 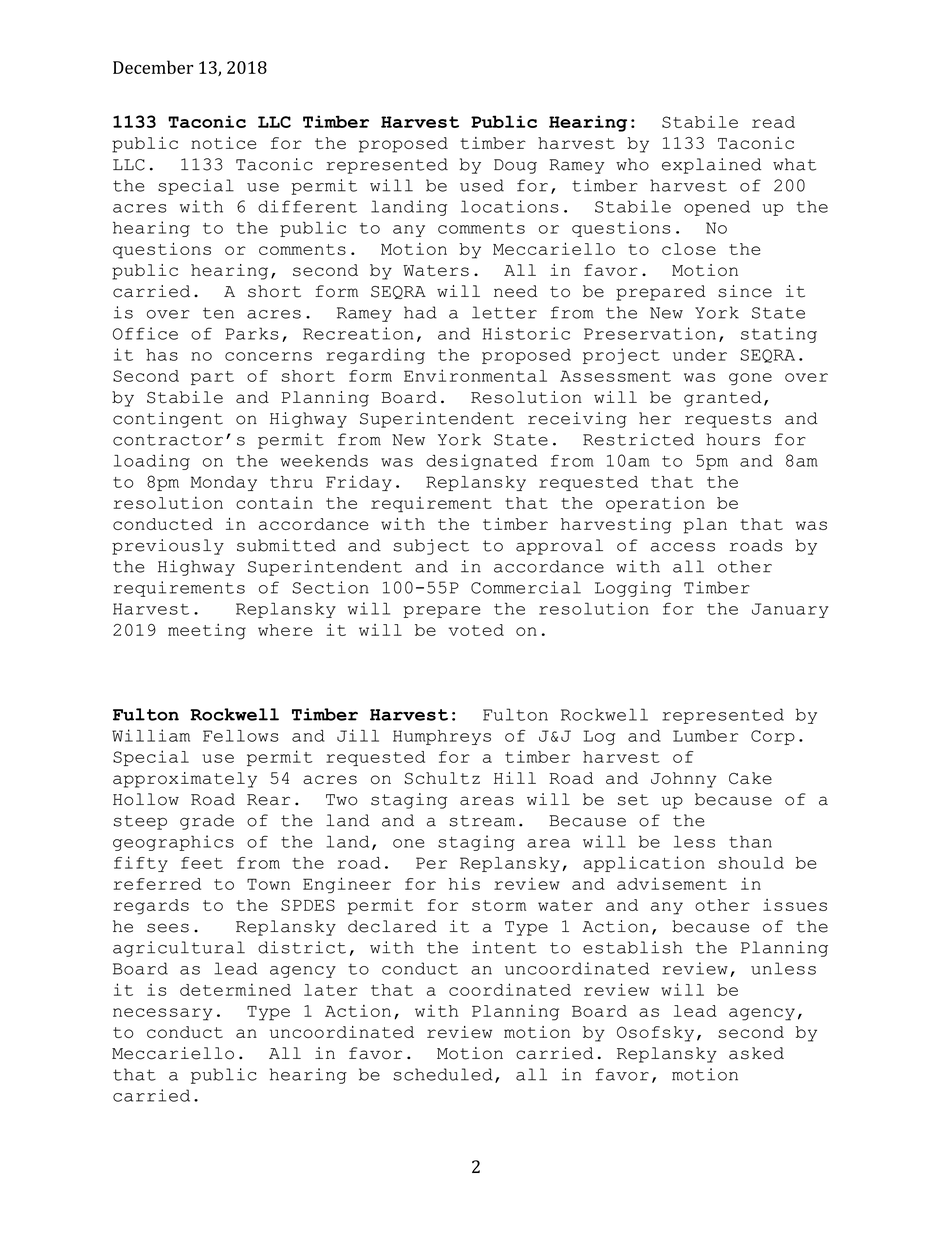 What do you see at coordinates (212, 378) in the screenshot?
I see `part` at bounding box center [212, 378].
